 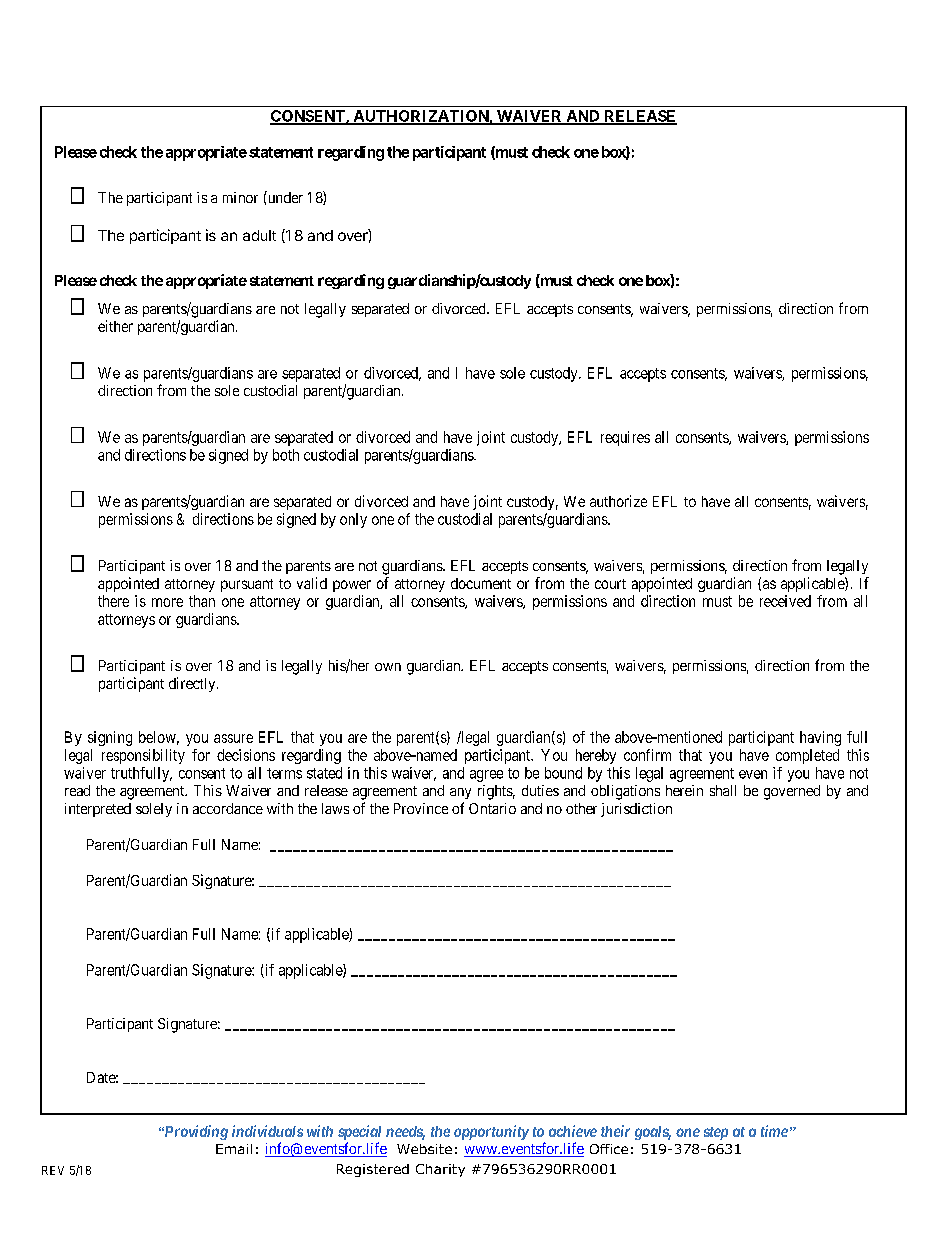 I want to click on adult, so click(x=259, y=235).
